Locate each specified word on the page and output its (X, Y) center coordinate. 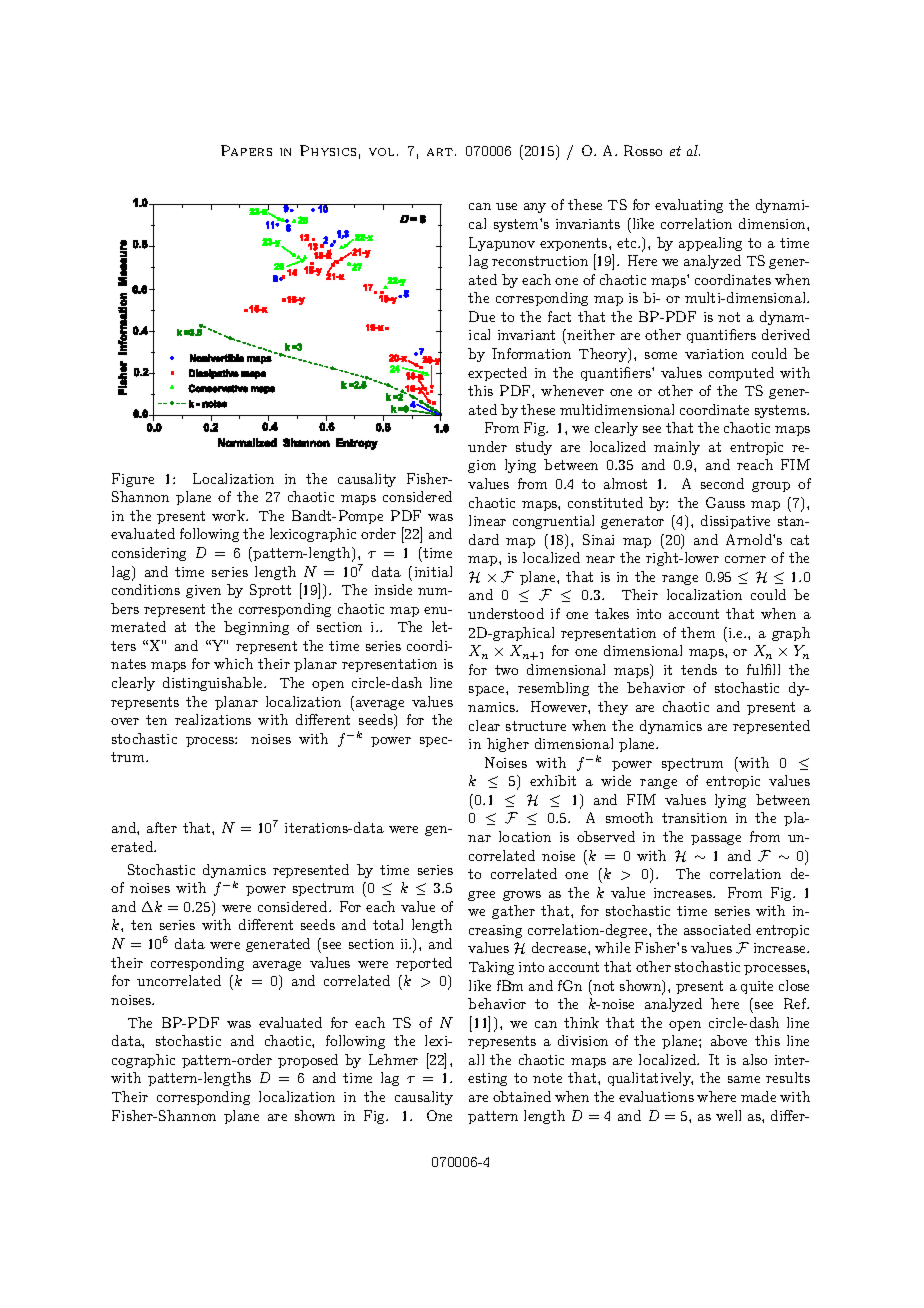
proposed (308, 1061)
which (233, 663)
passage (716, 840)
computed (741, 374)
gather (513, 912)
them (698, 632)
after (162, 827)
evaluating (689, 206)
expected (497, 374)
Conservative (218, 388)
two (506, 670)
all (476, 1059)
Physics (328, 150)
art (440, 152)
